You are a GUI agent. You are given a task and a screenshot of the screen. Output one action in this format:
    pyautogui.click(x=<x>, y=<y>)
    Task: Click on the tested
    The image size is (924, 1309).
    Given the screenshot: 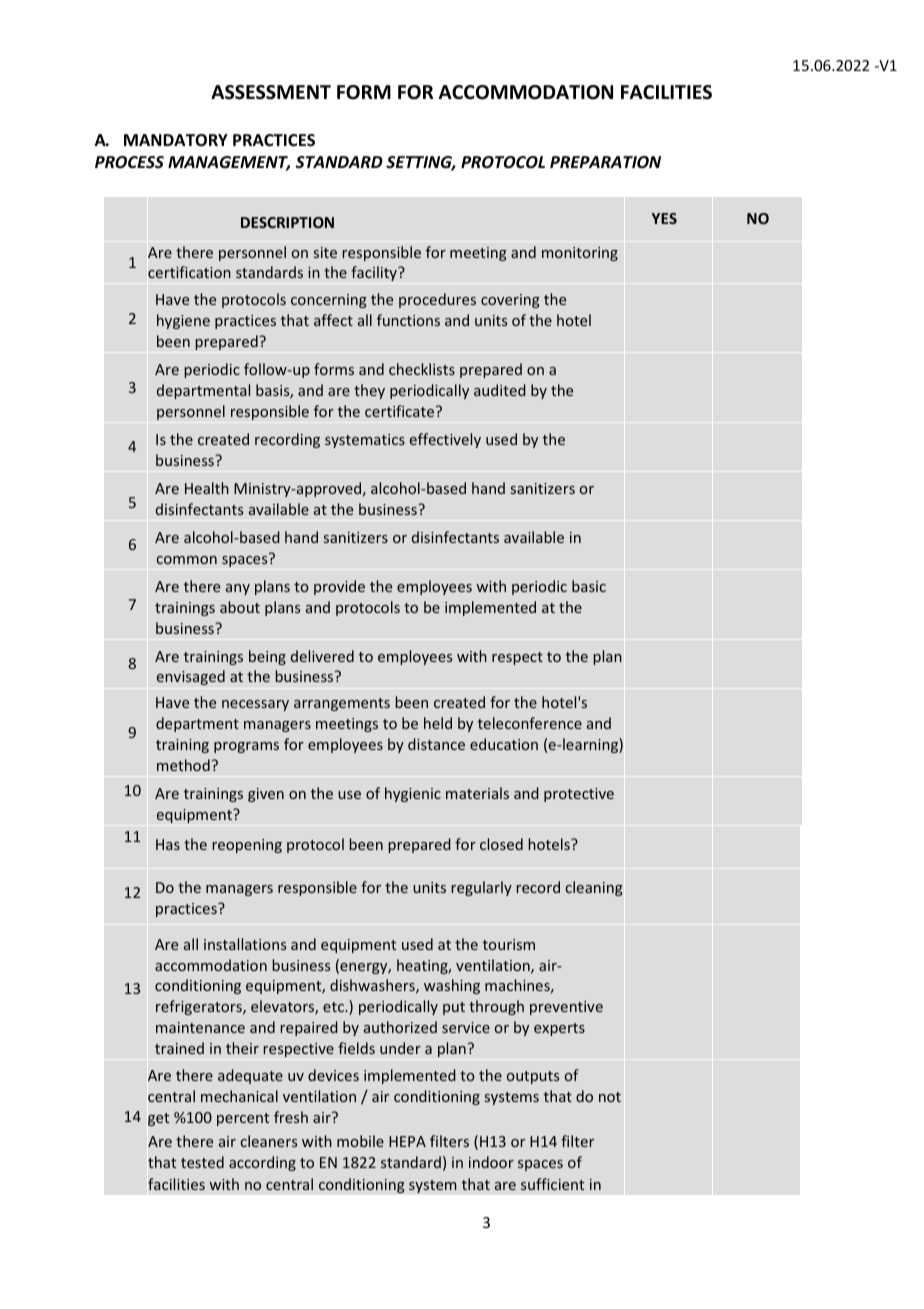 What is the action you would take?
    pyautogui.click(x=202, y=1162)
